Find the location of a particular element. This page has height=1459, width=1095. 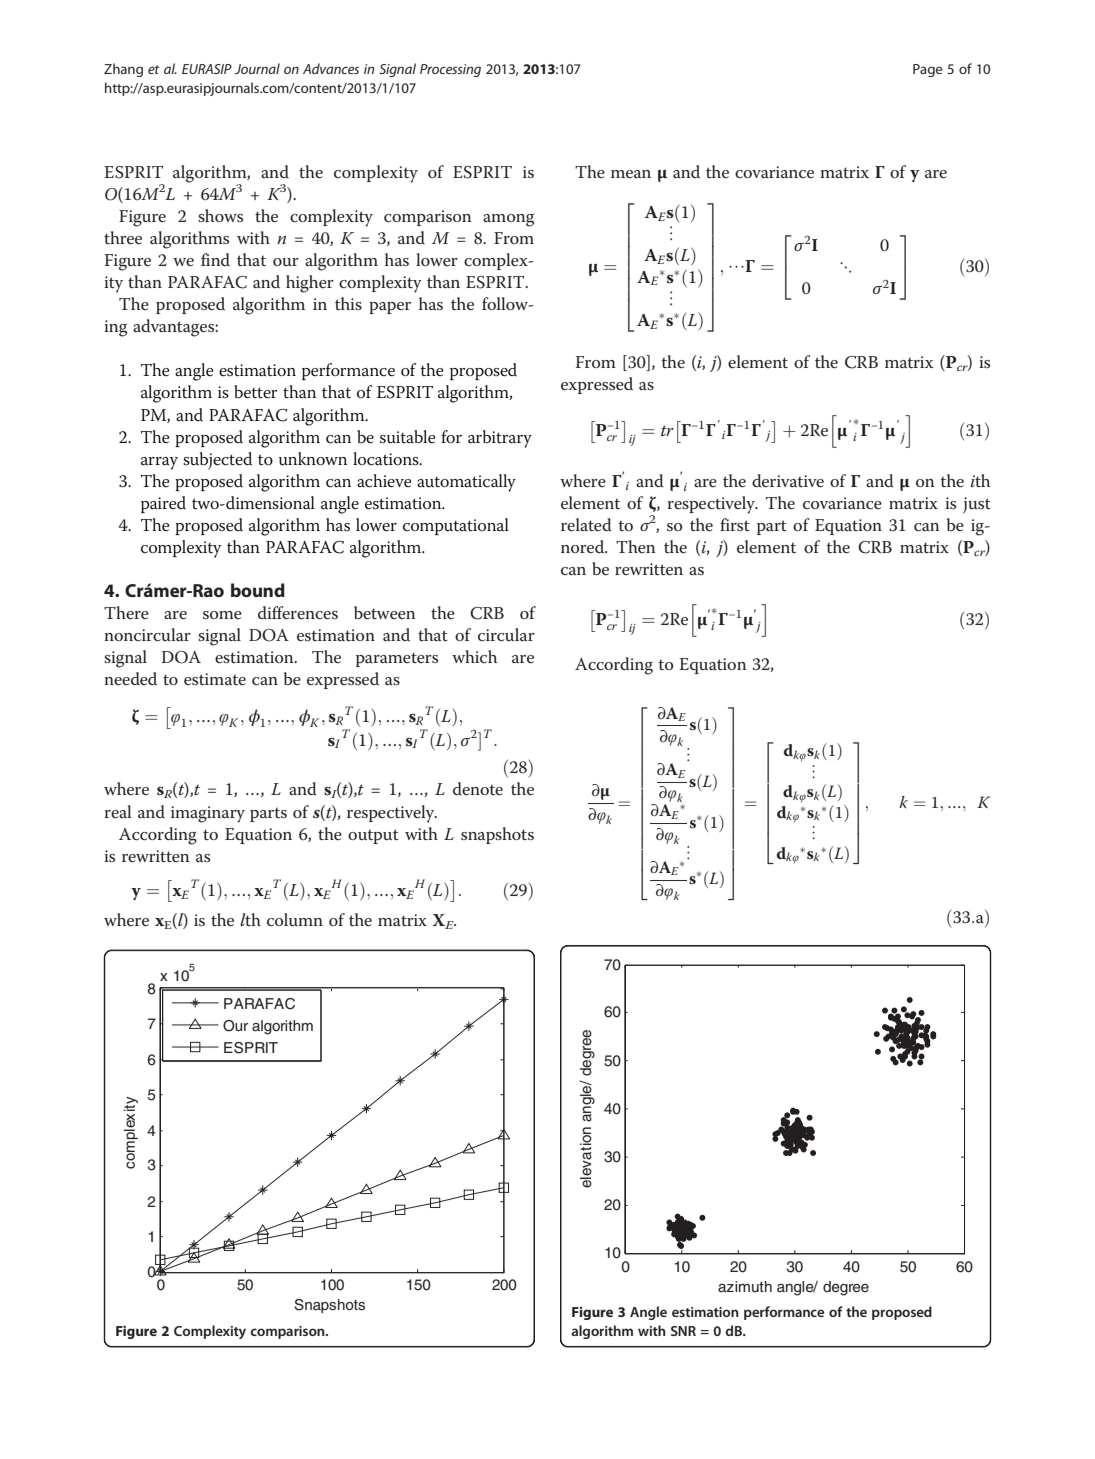

azimuth is located at coordinates (745, 1287).
